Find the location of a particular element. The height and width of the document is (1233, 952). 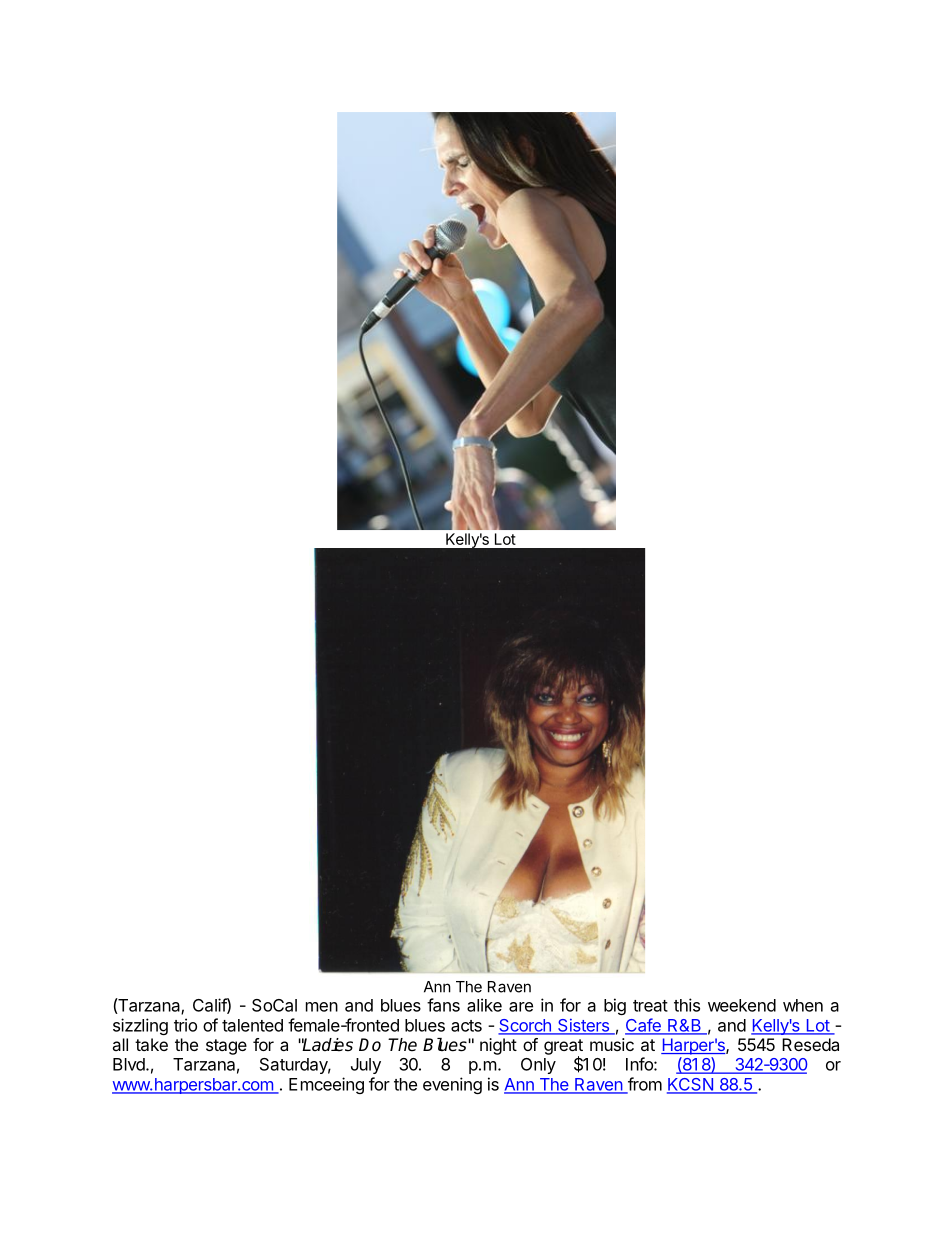

trio is located at coordinates (185, 1025).
